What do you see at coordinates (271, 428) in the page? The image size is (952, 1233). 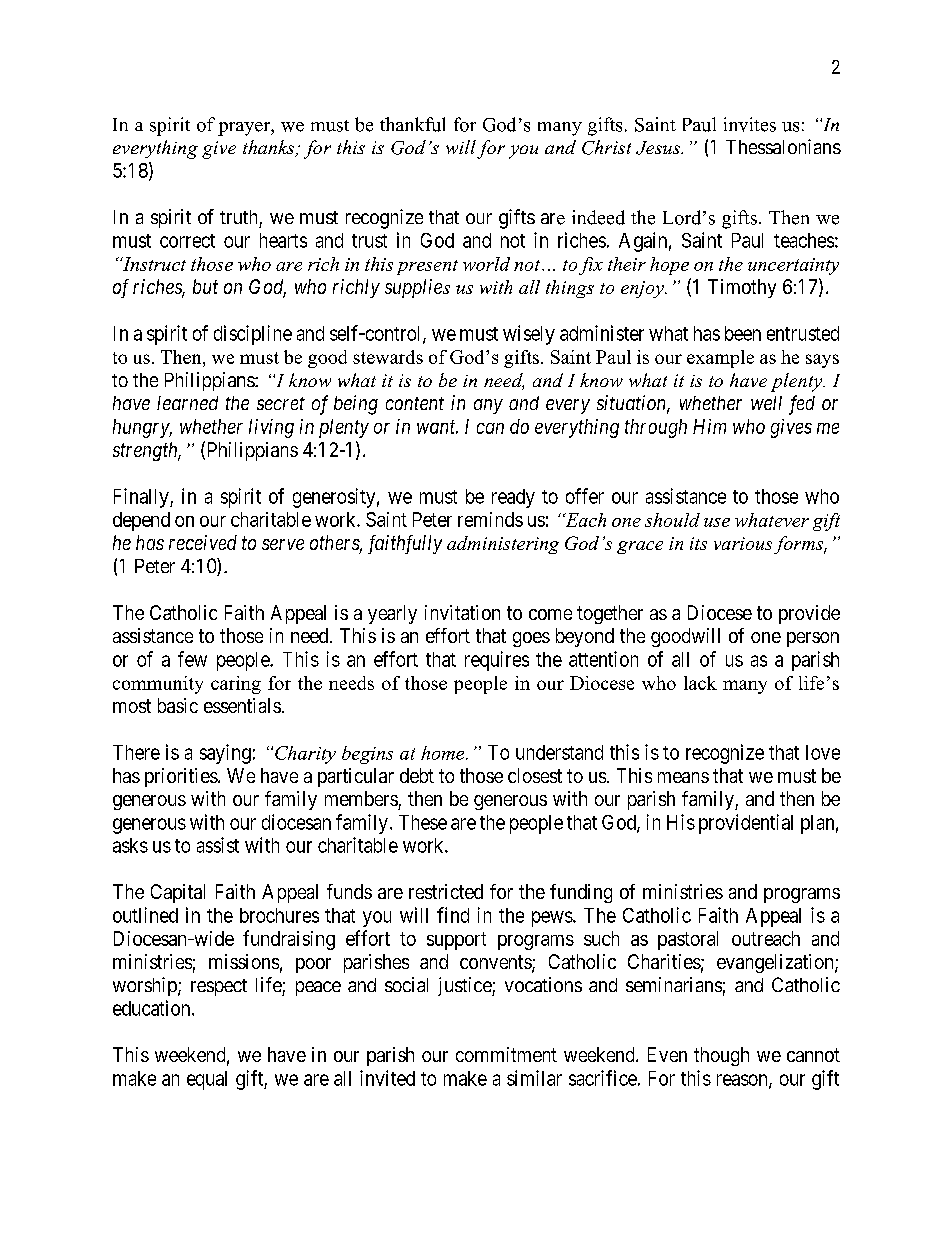 I see `living` at bounding box center [271, 428].
